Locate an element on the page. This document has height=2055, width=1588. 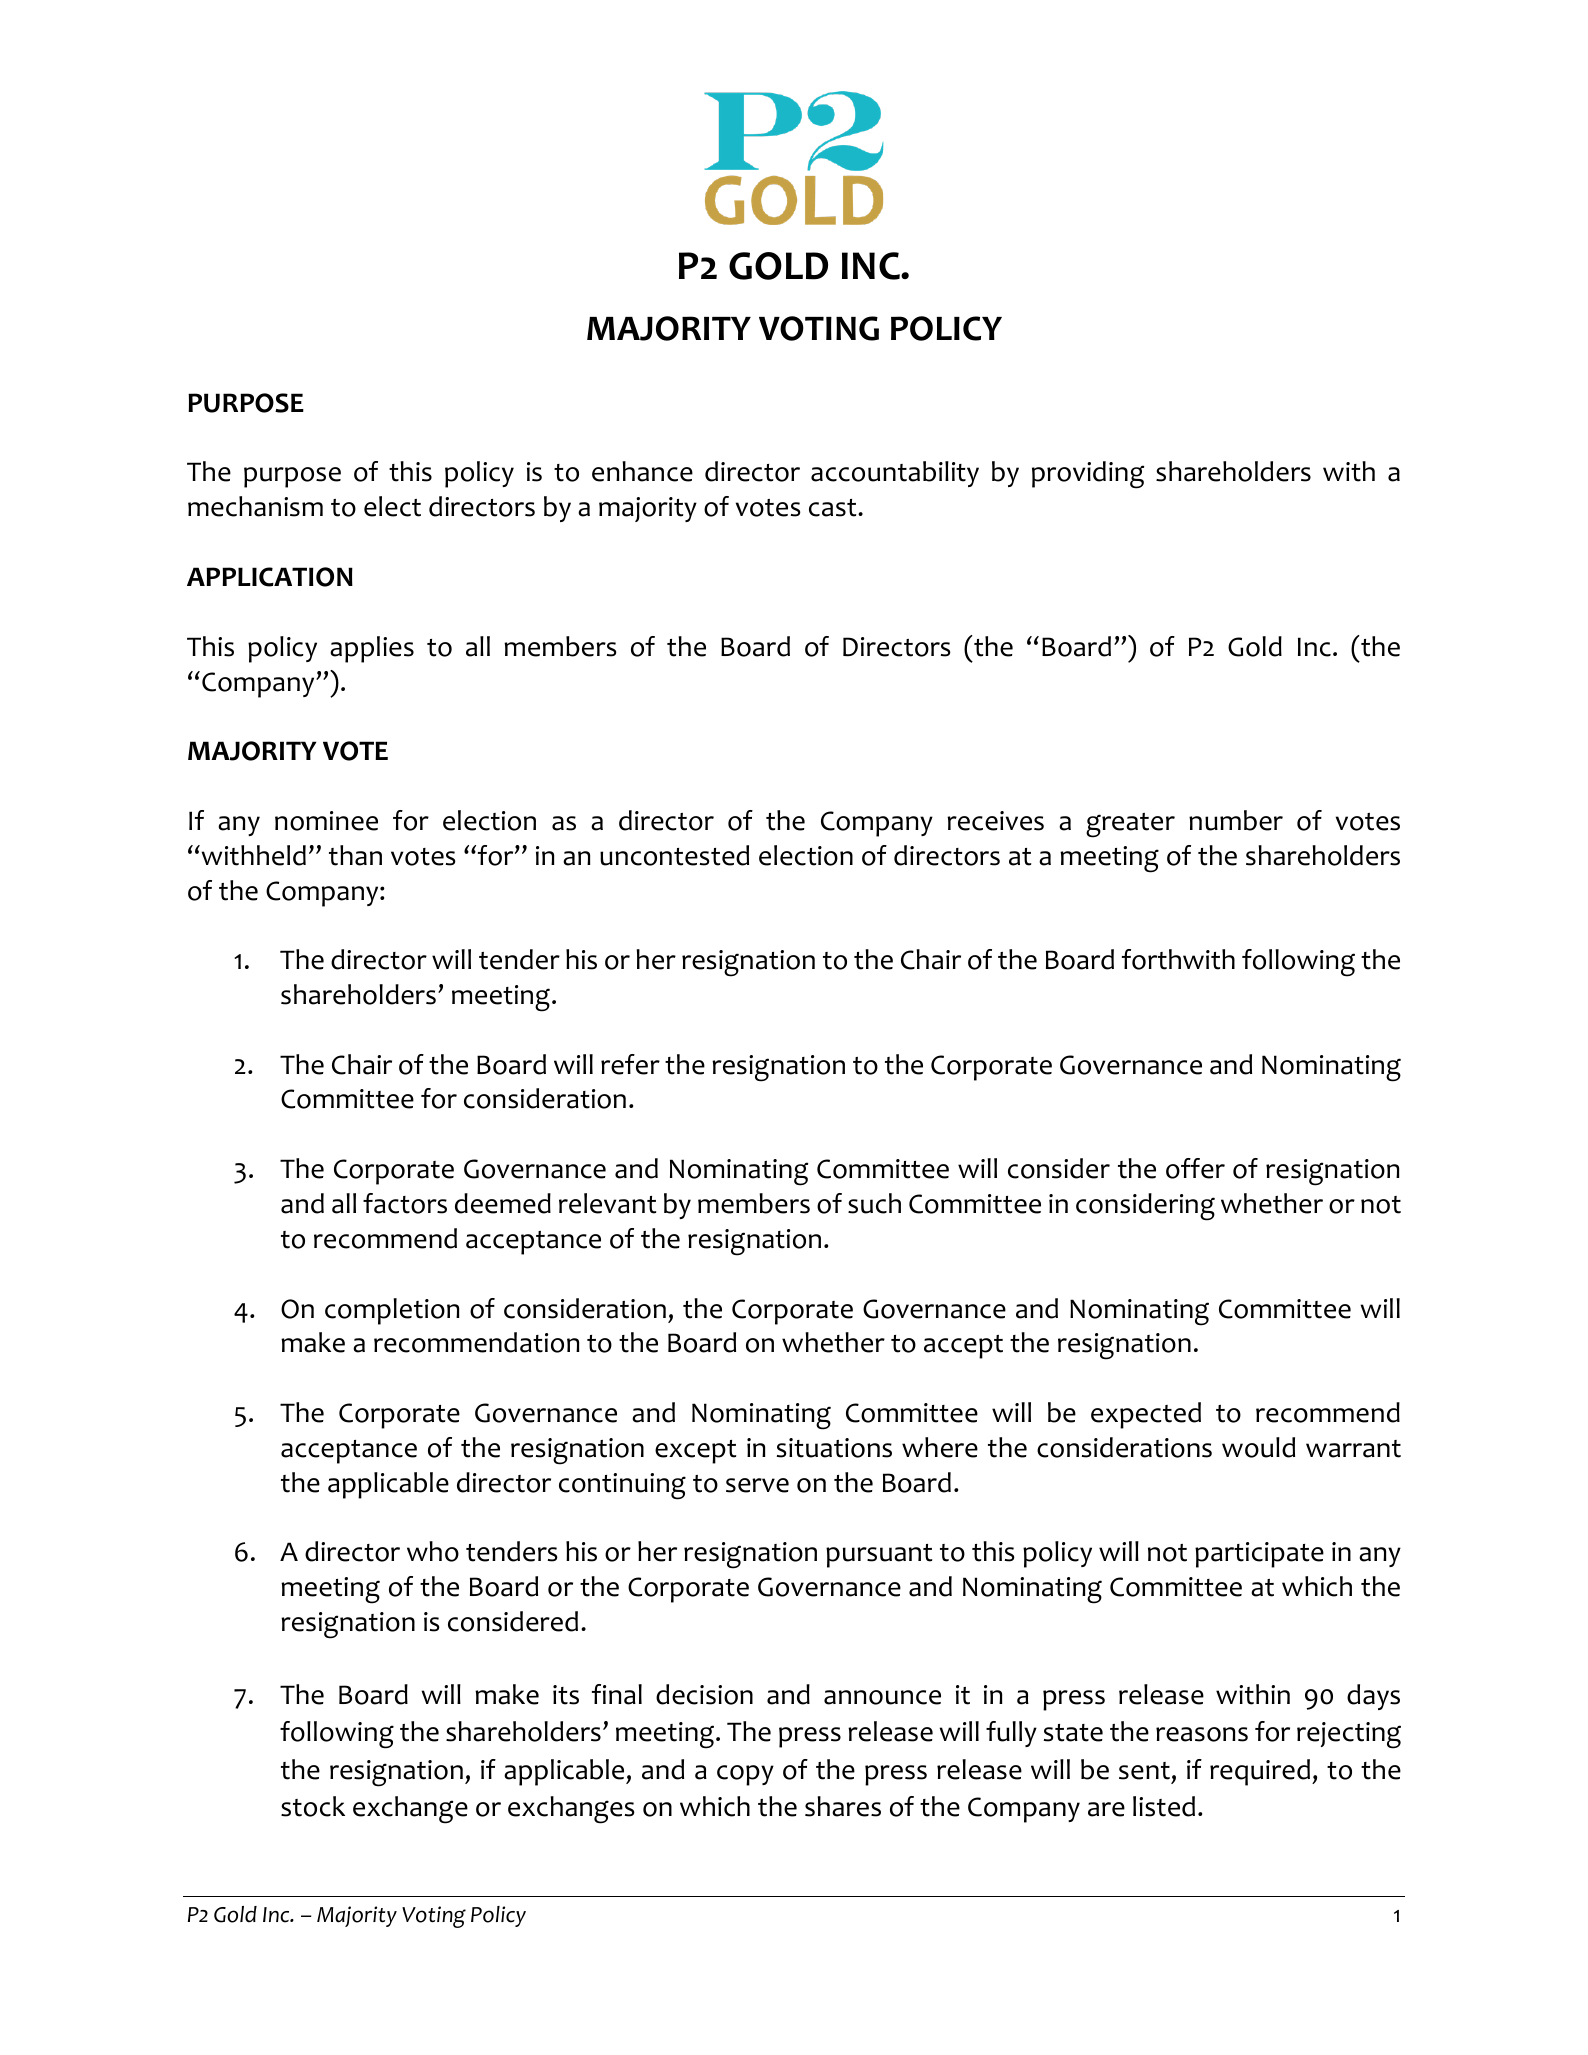
copy is located at coordinates (745, 1775).
